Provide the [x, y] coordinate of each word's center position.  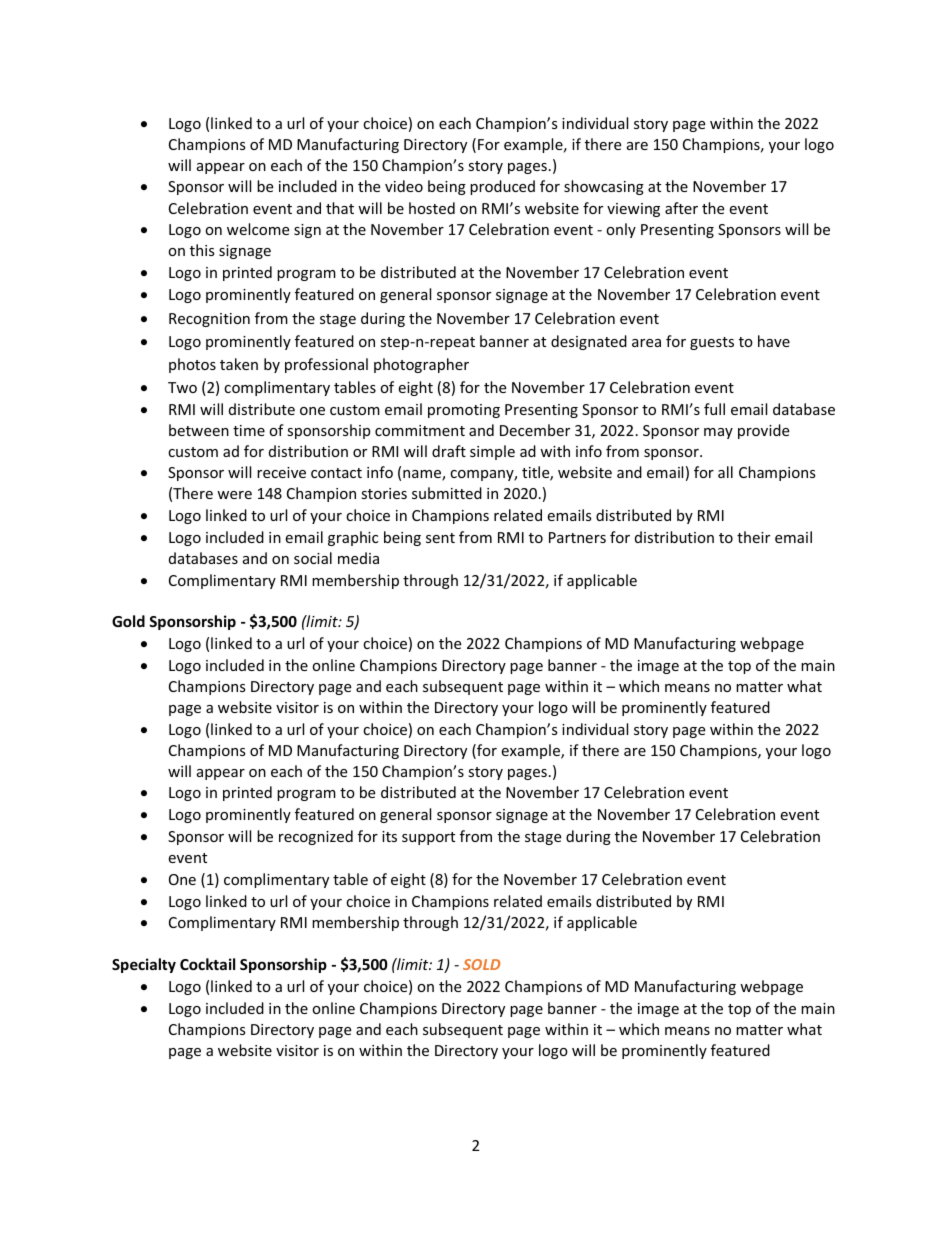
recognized [316, 837]
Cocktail [207, 964]
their [753, 537]
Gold [128, 621]
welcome [258, 229]
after [681, 208]
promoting [464, 411]
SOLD [481, 964]
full [714, 409]
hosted [432, 208]
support [428, 838]
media [358, 558]
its [389, 836]
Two [182, 387]
